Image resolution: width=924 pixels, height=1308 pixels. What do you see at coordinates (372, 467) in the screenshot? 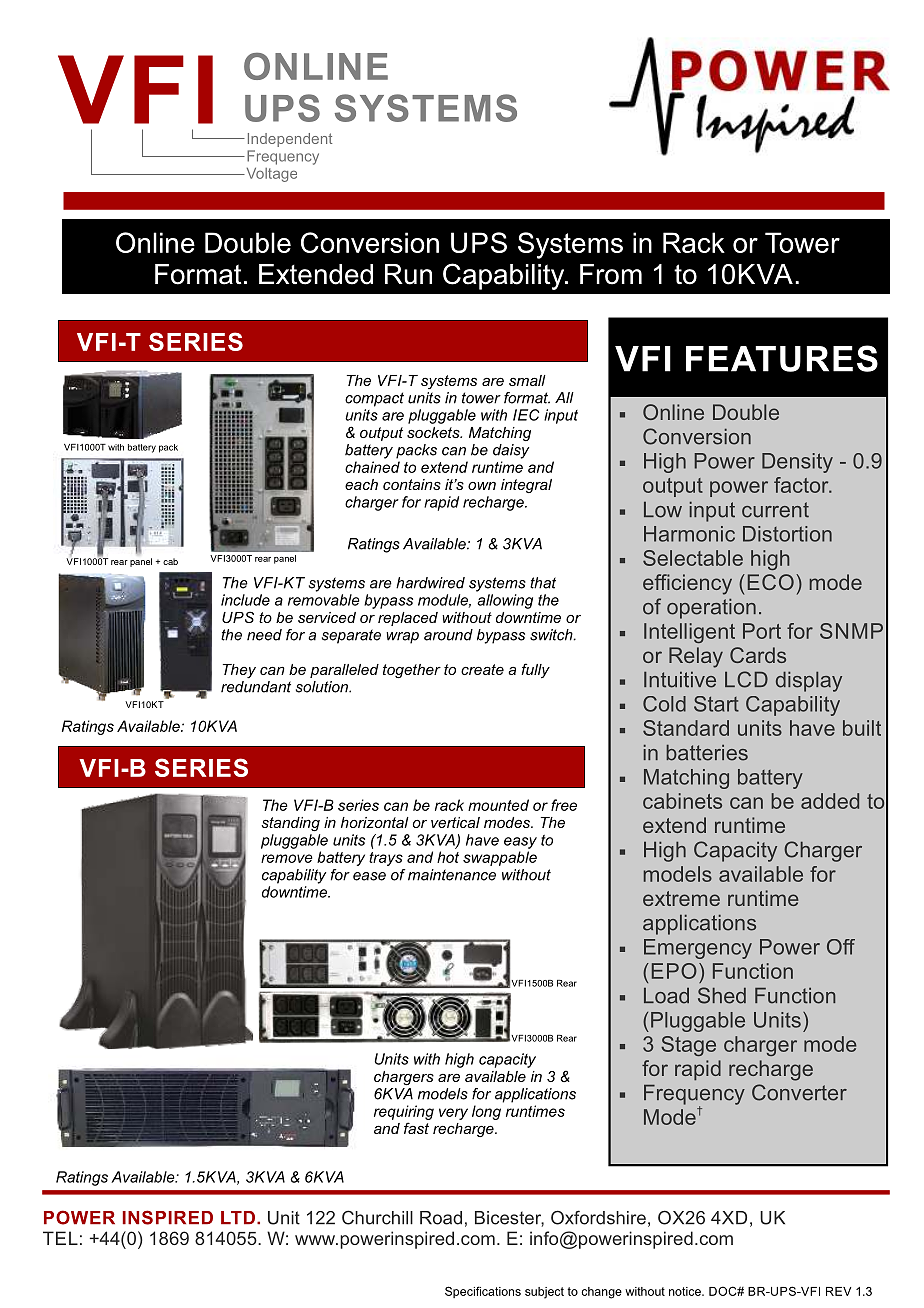
I see `chained` at bounding box center [372, 467].
